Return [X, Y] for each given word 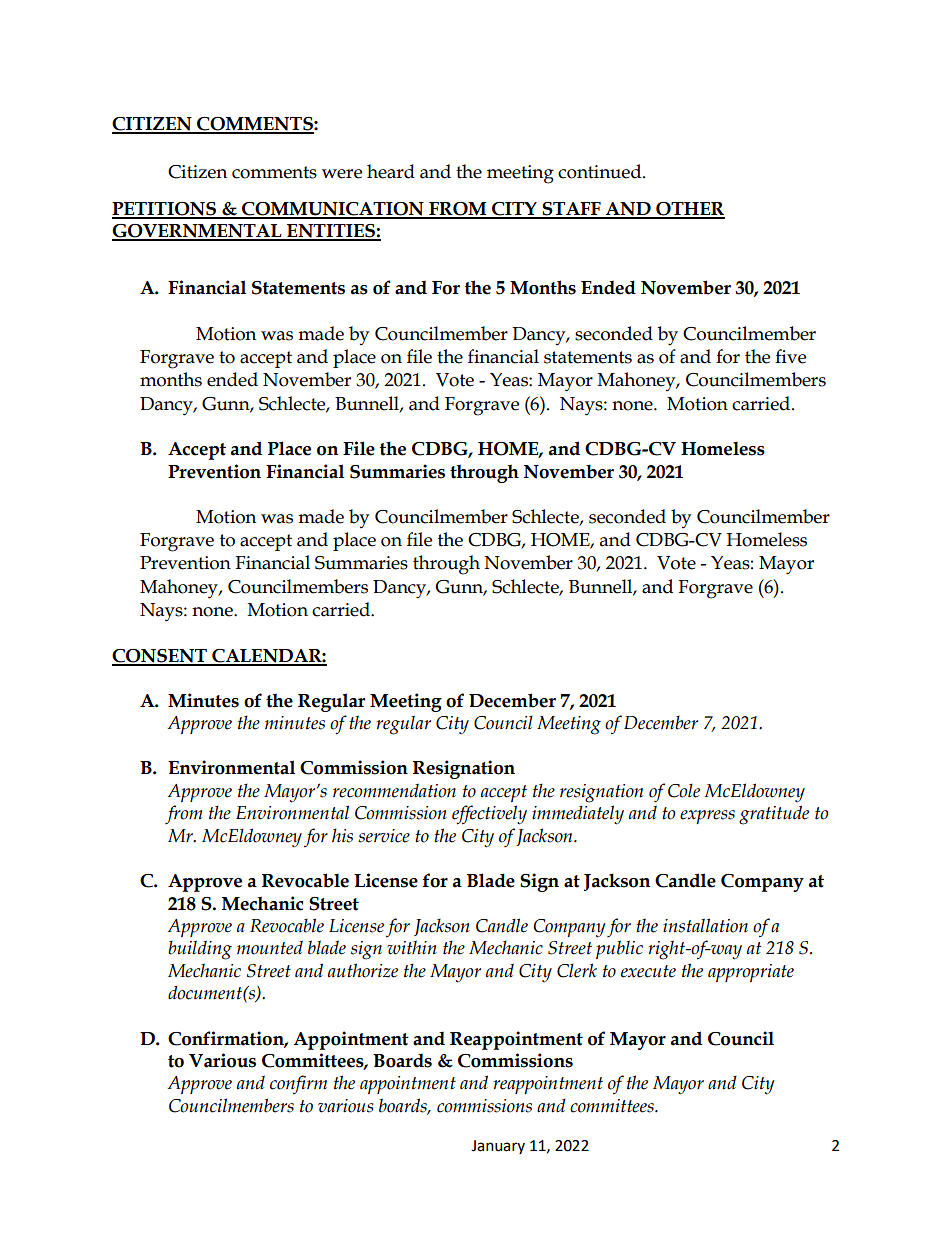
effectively [489, 815]
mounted [270, 947]
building [200, 950]
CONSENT [160, 657]
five [790, 356]
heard [391, 171]
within [412, 947]
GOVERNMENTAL [198, 232]
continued [601, 171]
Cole [684, 790]
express [707, 817]
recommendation [394, 790]
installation [705, 925]
